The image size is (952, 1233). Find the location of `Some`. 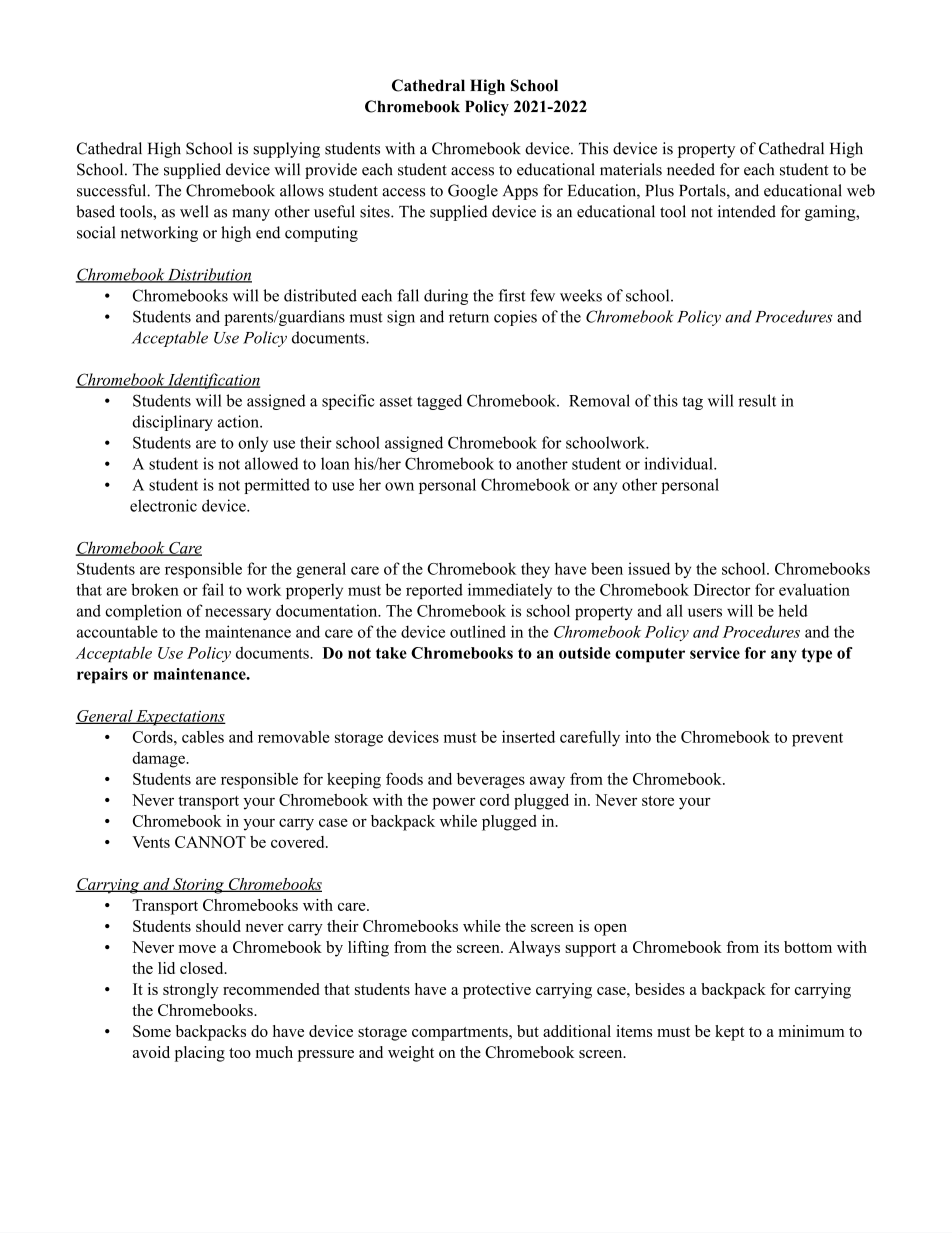

Some is located at coordinates (152, 1031).
